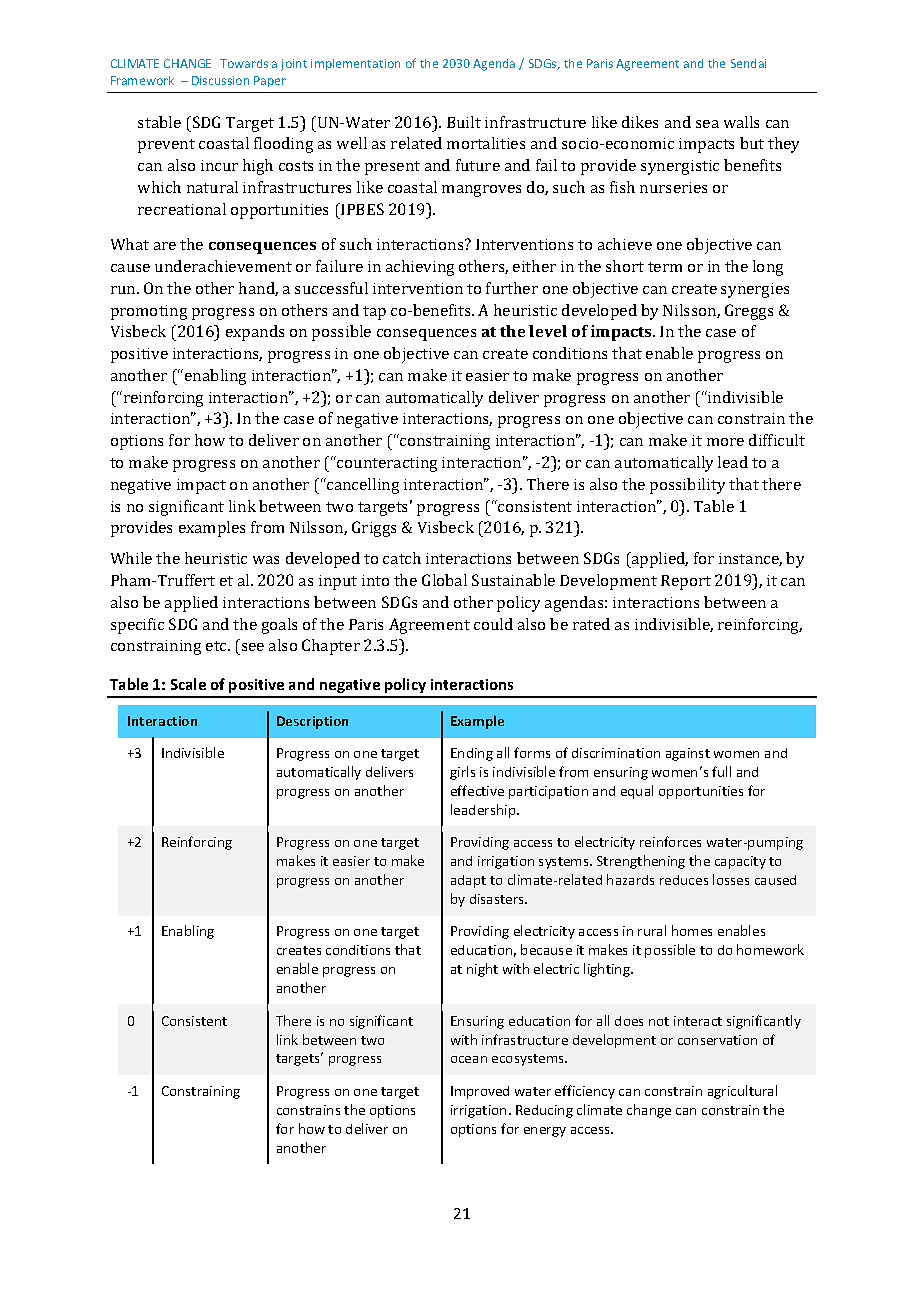  Describe the element at coordinates (707, 124) in the document. I see `sea` at that location.
